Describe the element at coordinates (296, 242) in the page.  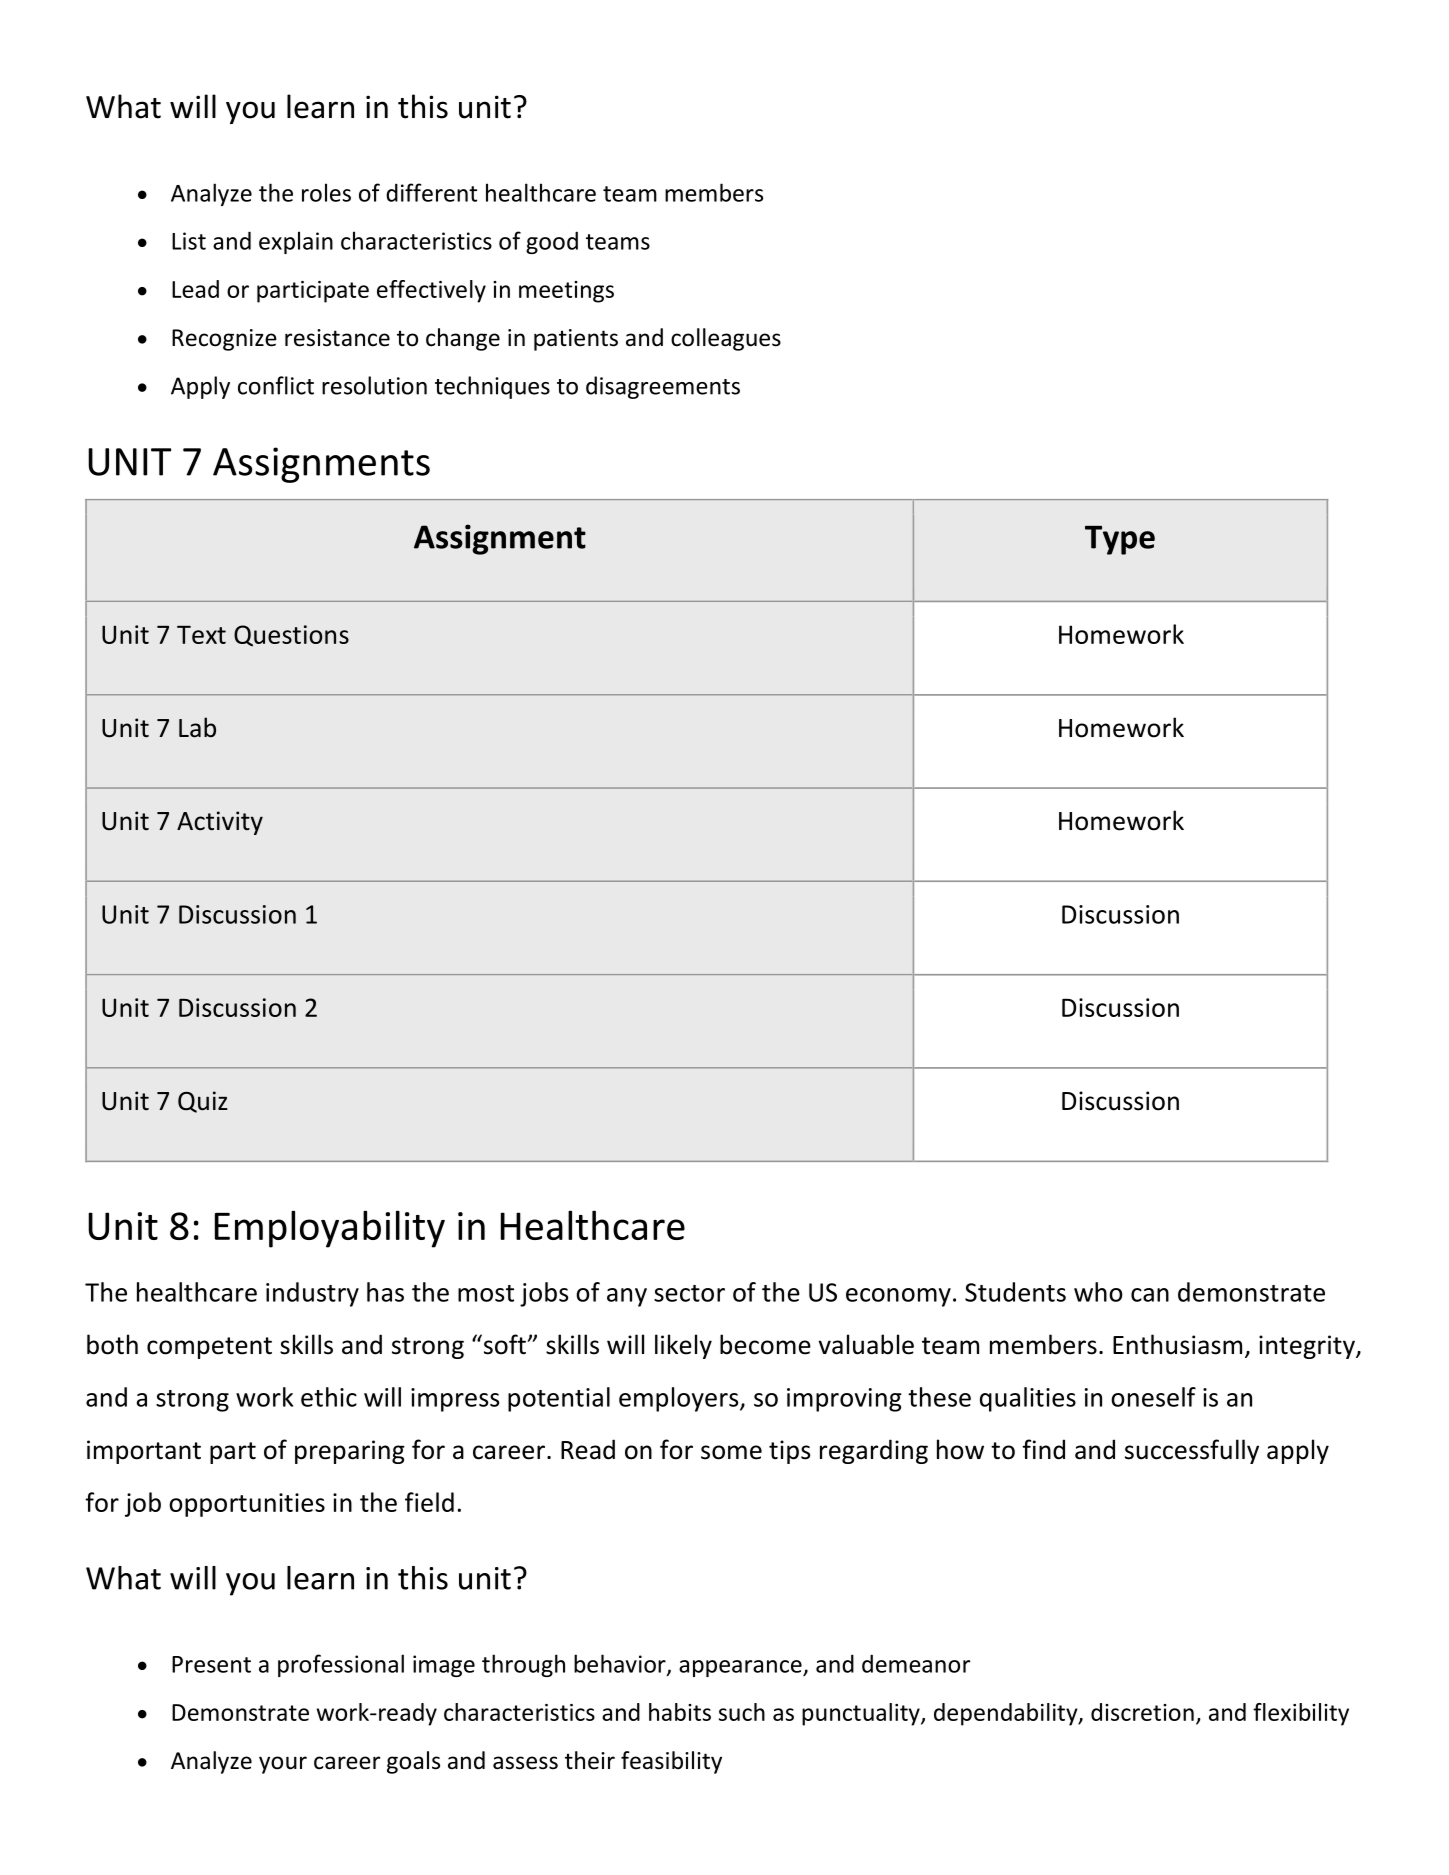
I see `explain` at that location.
